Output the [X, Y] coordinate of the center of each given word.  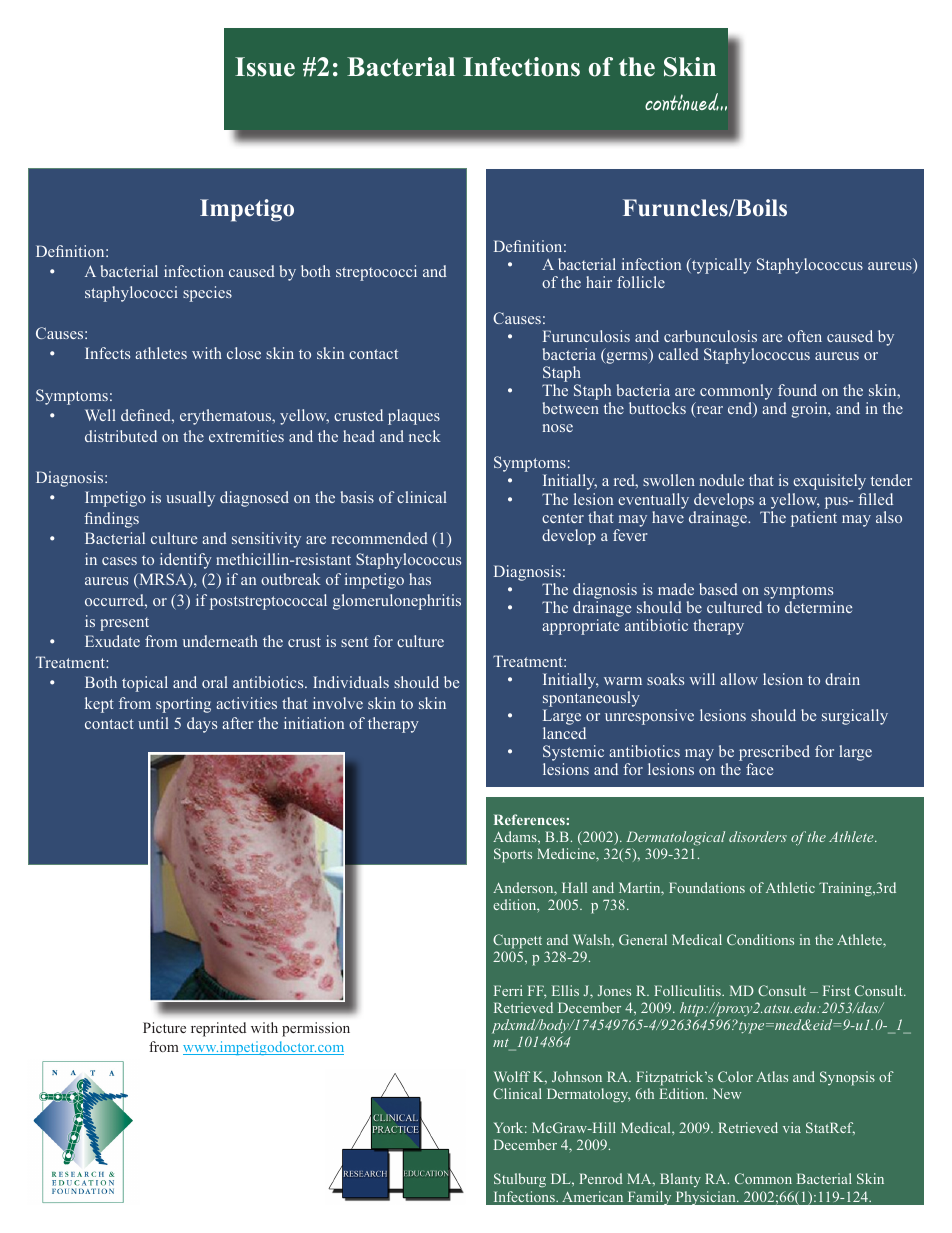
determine [818, 607]
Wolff [512, 1076]
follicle [641, 282]
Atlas [772, 1076]
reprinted [218, 1029]
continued [682, 102]
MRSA [163, 580]
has [420, 579]
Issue [265, 67]
